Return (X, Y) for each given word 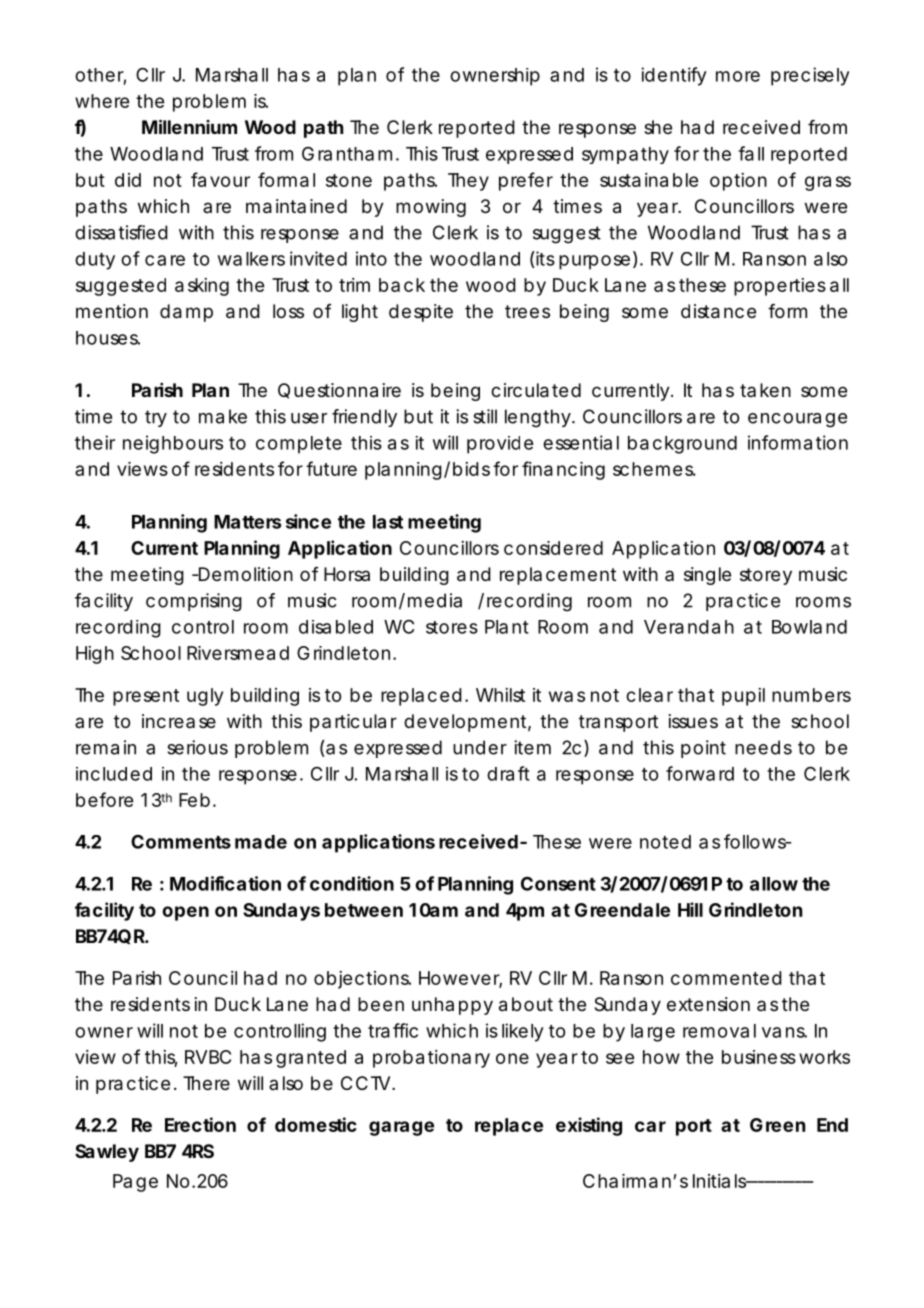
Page (135, 1183)
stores (452, 627)
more (738, 76)
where (102, 101)
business (759, 1057)
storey (766, 576)
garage (401, 1128)
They (468, 182)
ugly (205, 697)
